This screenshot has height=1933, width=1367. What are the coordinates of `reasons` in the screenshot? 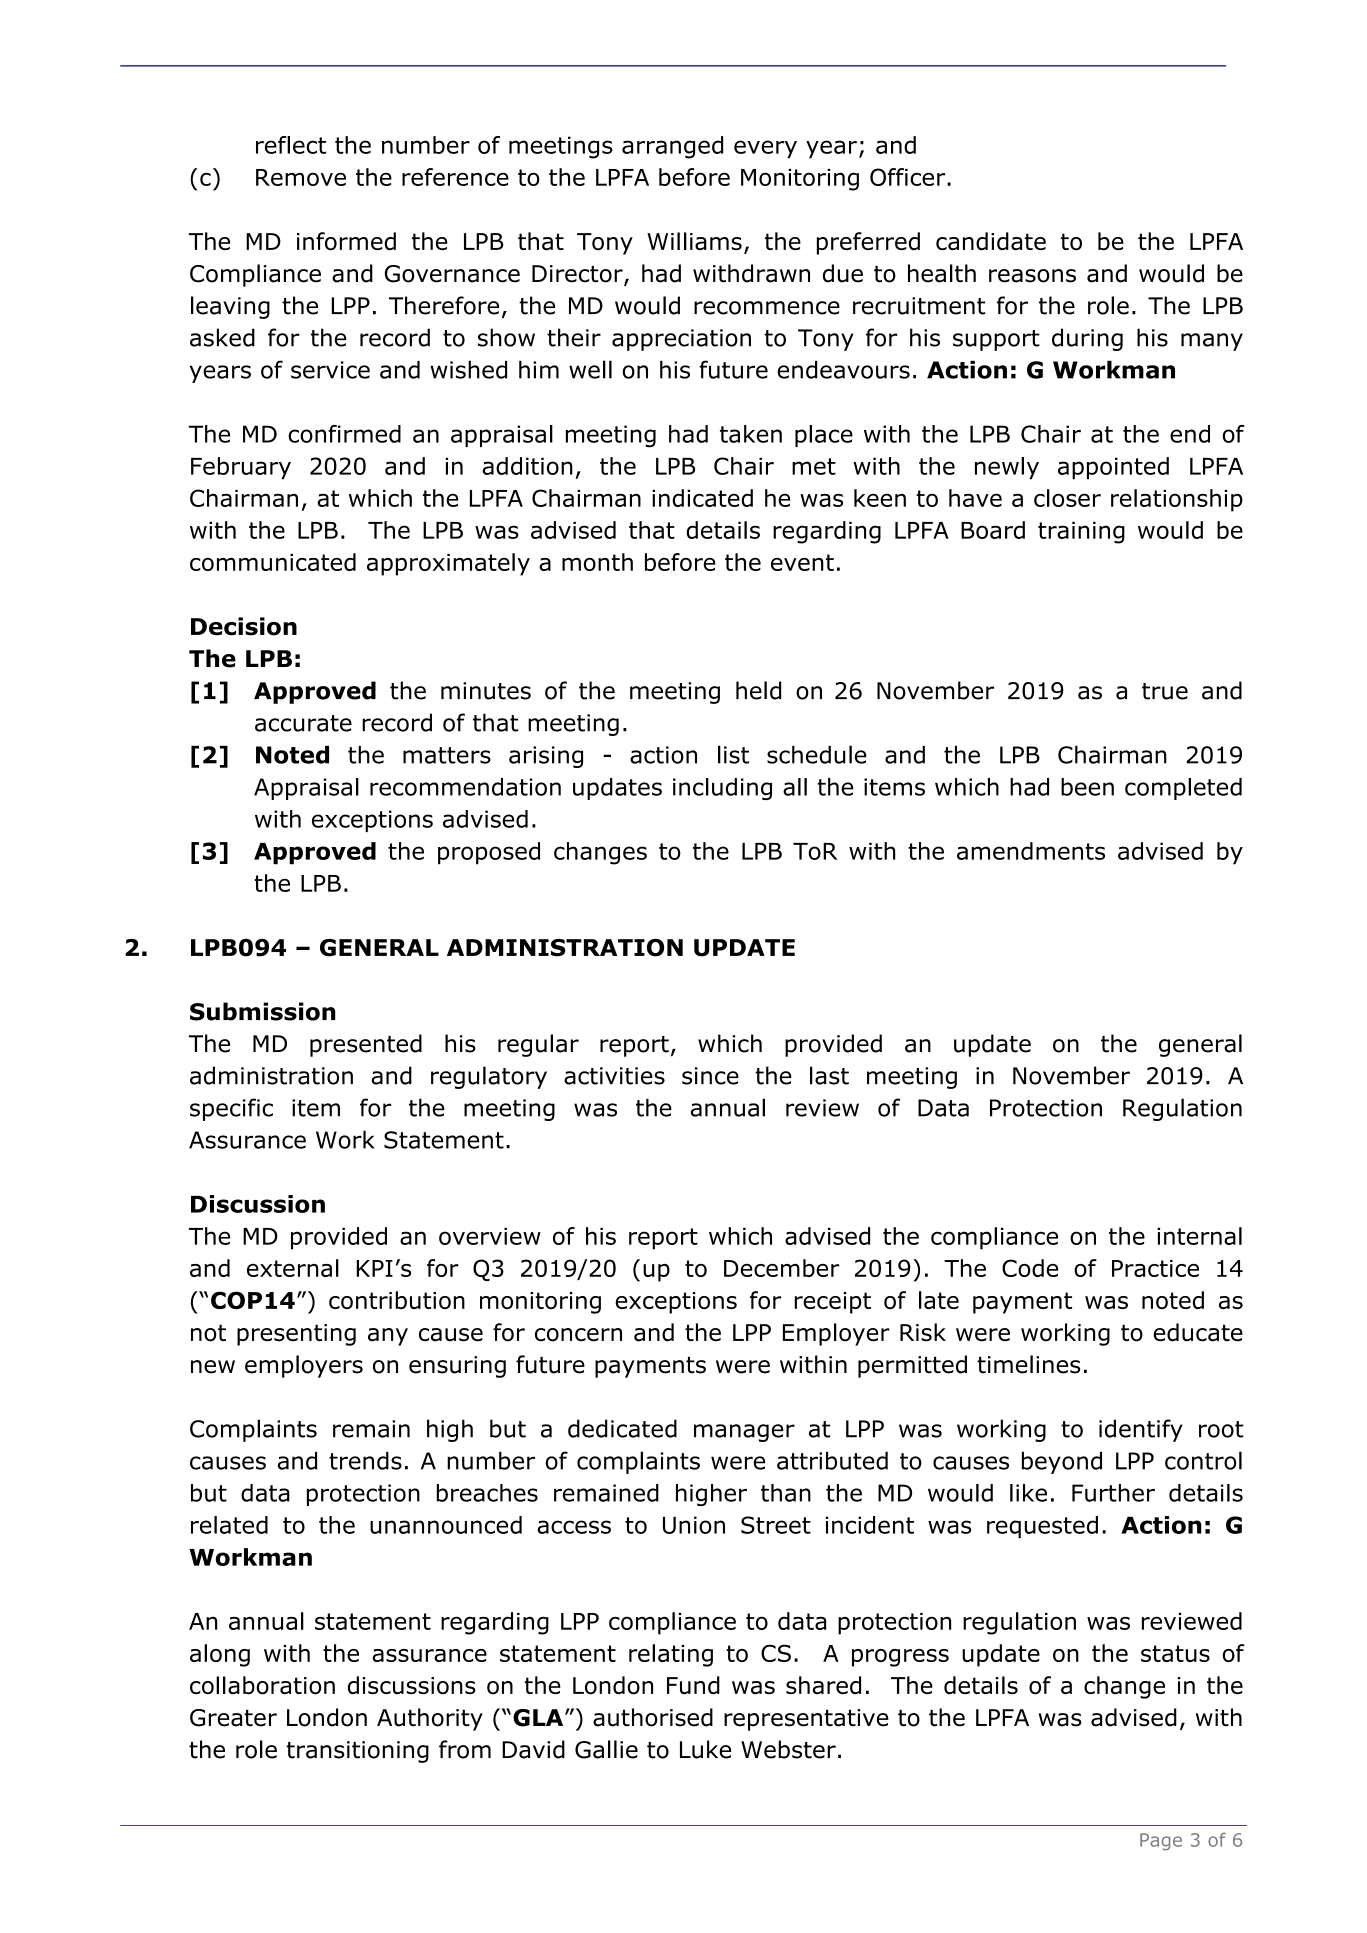 It's located at (1032, 276).
